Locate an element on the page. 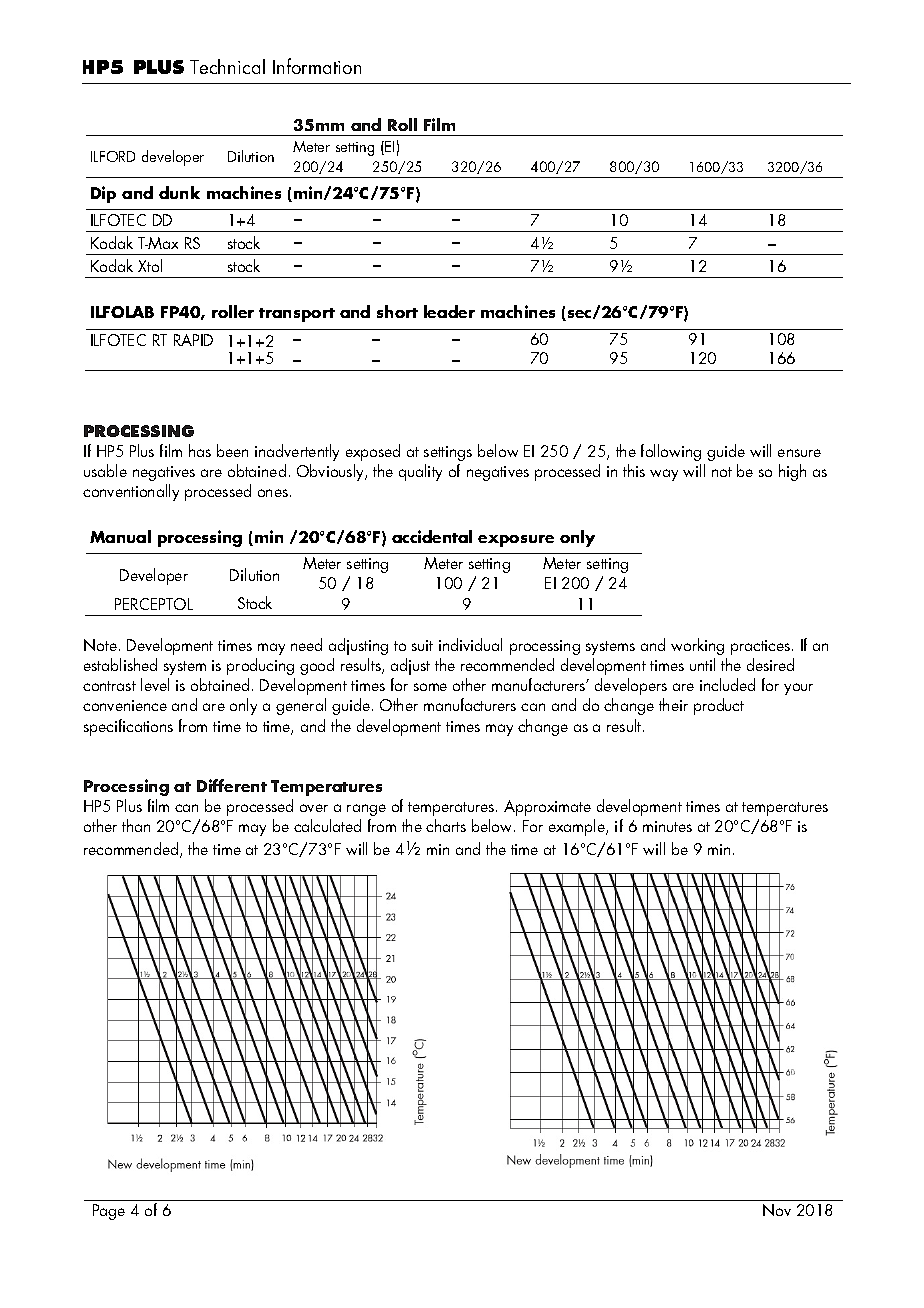 This image has width=924, height=1308. working is located at coordinates (697, 646).
